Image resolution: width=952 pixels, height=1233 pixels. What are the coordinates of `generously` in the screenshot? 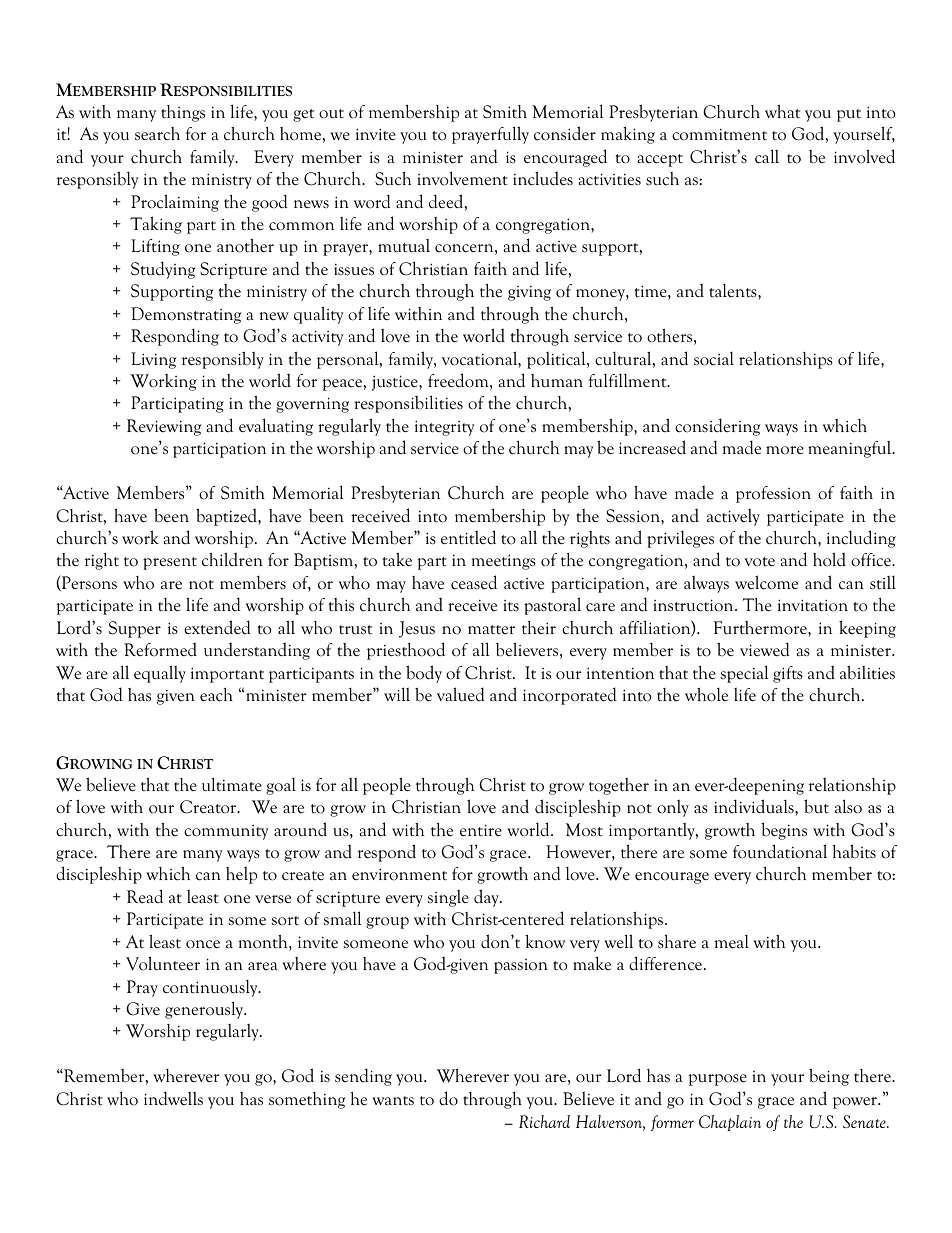 It's located at (205, 1010).
